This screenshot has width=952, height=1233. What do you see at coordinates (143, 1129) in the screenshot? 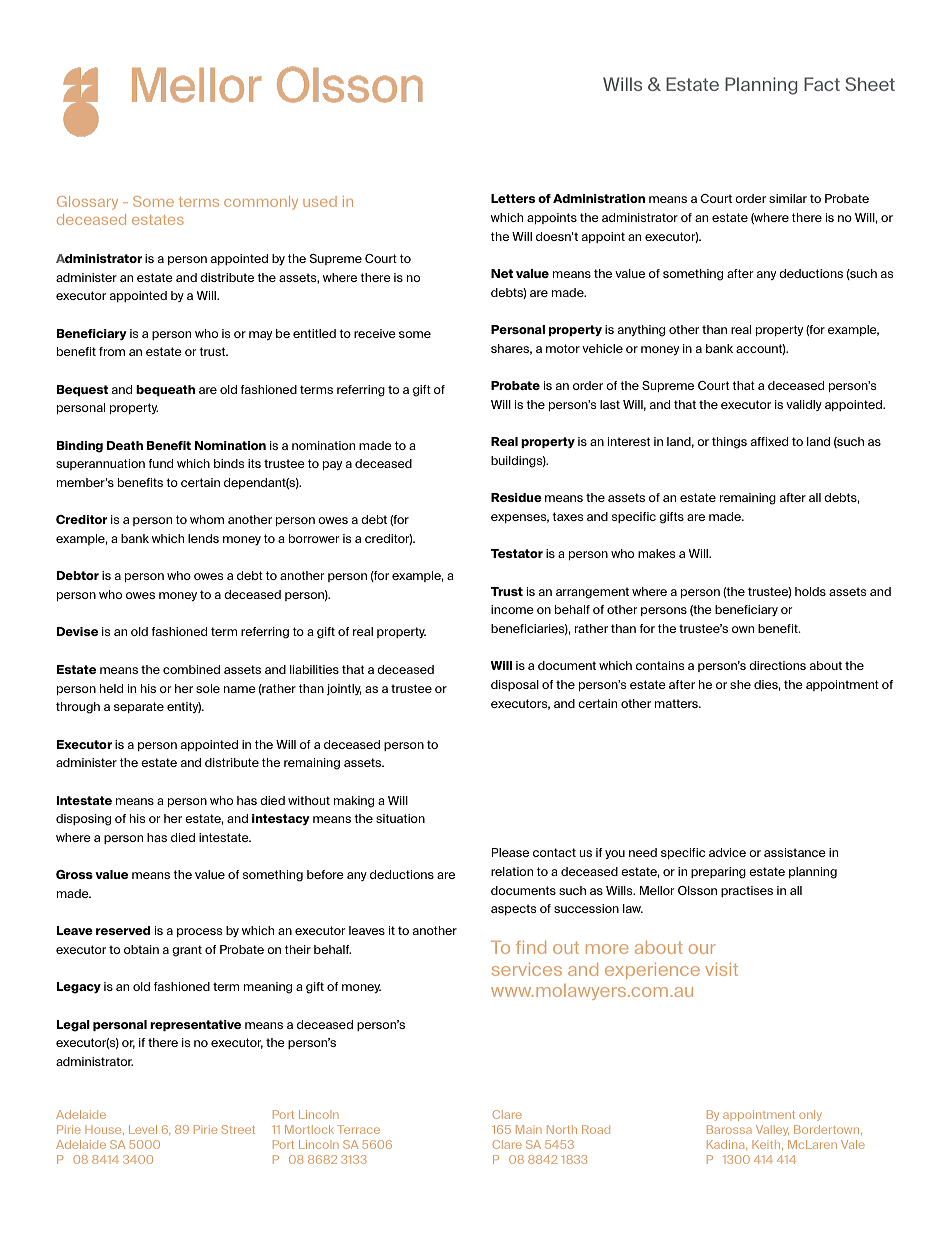
I see `Level` at bounding box center [143, 1129].
